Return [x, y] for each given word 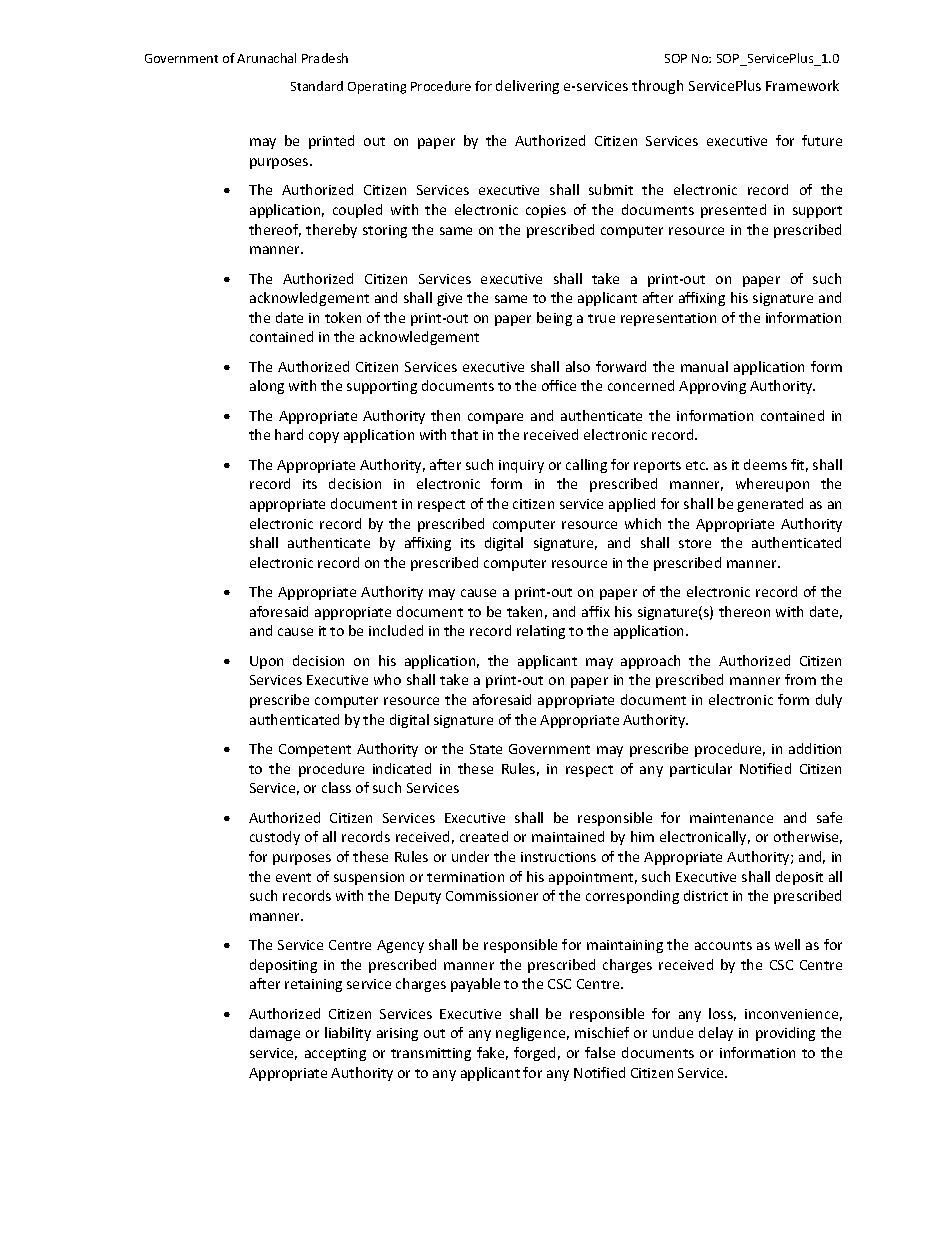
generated [770, 505]
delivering [527, 87]
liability [348, 1034]
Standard [317, 86]
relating [541, 632]
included [396, 630]
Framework [802, 85]
